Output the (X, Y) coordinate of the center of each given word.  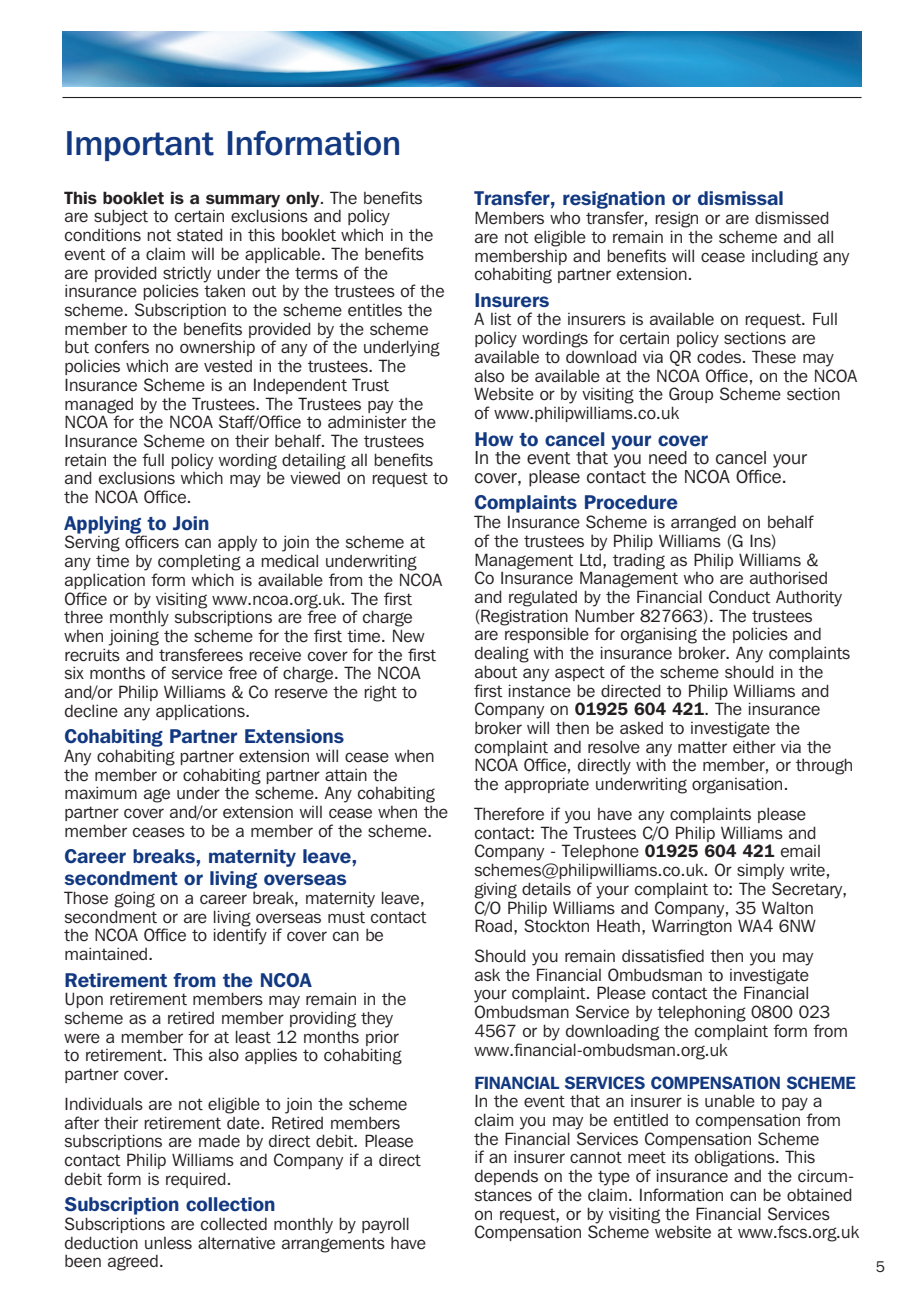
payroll (385, 1225)
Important (140, 146)
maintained (106, 954)
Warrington (692, 927)
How (494, 439)
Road (493, 926)
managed (99, 406)
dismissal (740, 198)
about (496, 672)
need (668, 458)
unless (168, 1243)
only (304, 199)
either (754, 747)
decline (91, 711)
